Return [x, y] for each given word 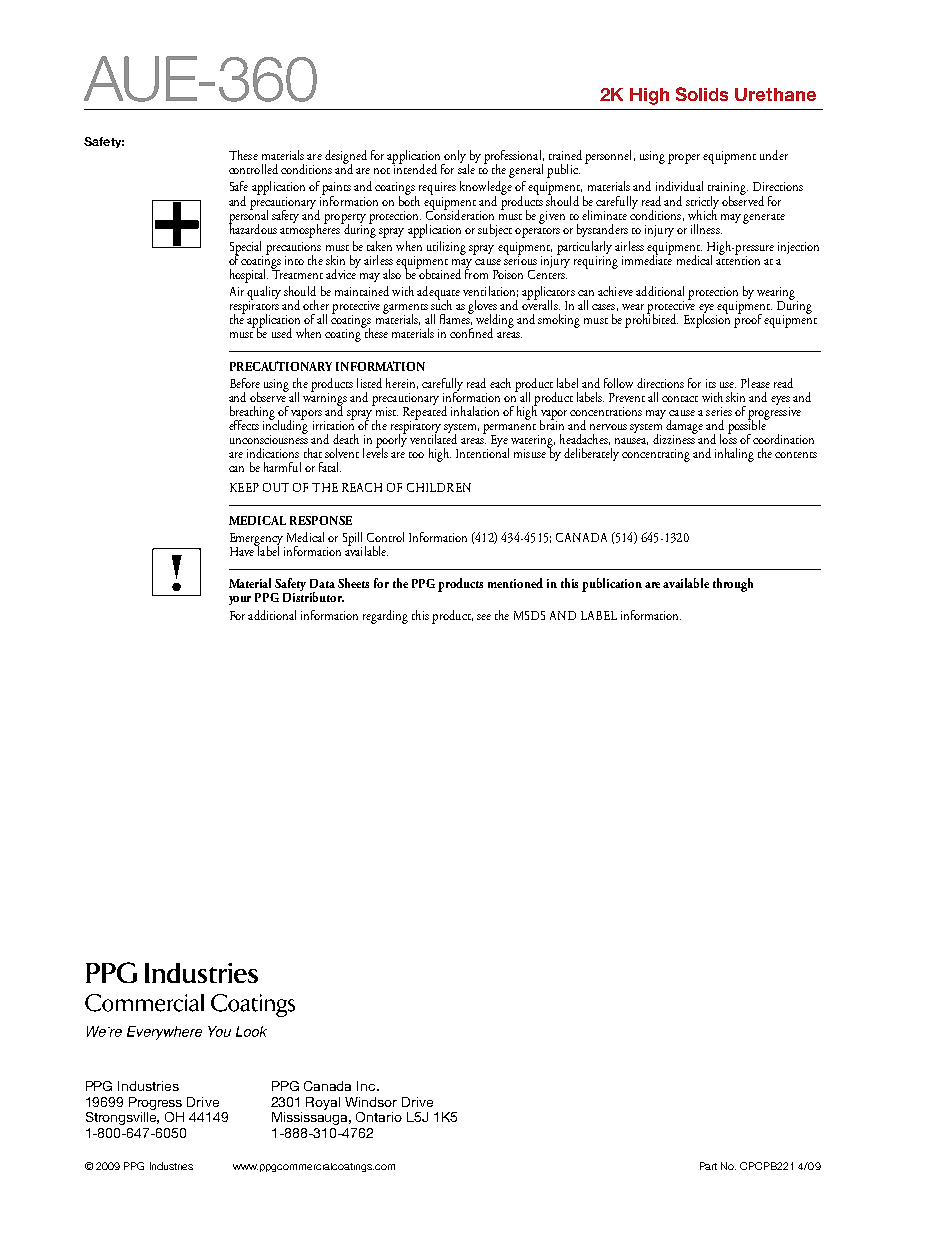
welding [495, 322]
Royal [323, 1103]
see [484, 617]
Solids [702, 94]
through [733, 585]
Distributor [313, 596]
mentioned [515, 583]
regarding [385, 617]
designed [346, 158]
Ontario [379, 1117]
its [711, 383]
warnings [325, 399]
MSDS [529, 615]
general [526, 171]
